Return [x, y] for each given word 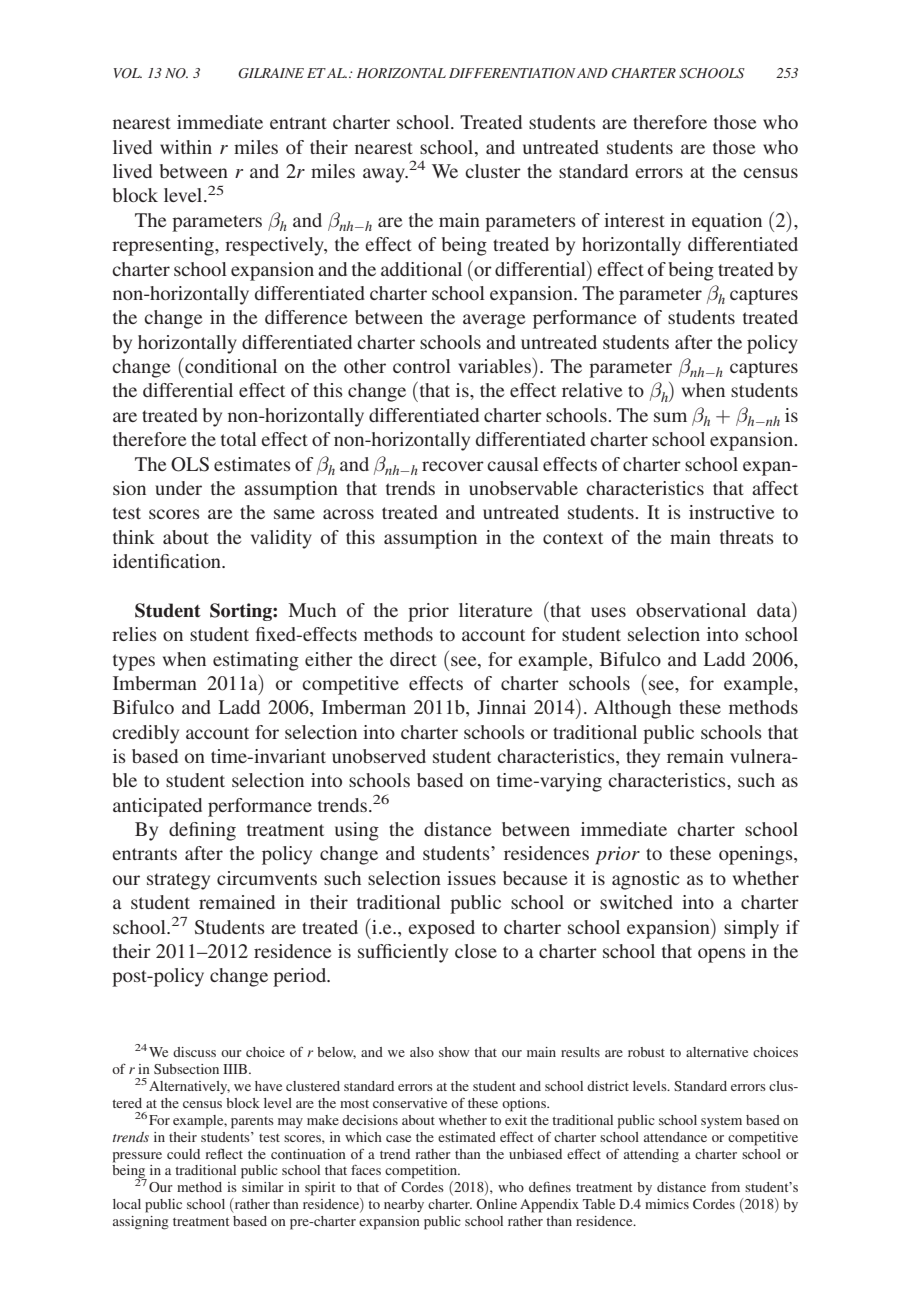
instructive [731, 512]
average [494, 321]
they [643, 758]
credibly [145, 734]
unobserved [379, 756]
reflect [224, 1154]
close [476, 951]
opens [722, 955]
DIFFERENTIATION [512, 73]
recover [453, 466]
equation [727, 222]
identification [168, 561]
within [186, 147]
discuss [194, 1052]
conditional [231, 366]
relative [592, 390]
